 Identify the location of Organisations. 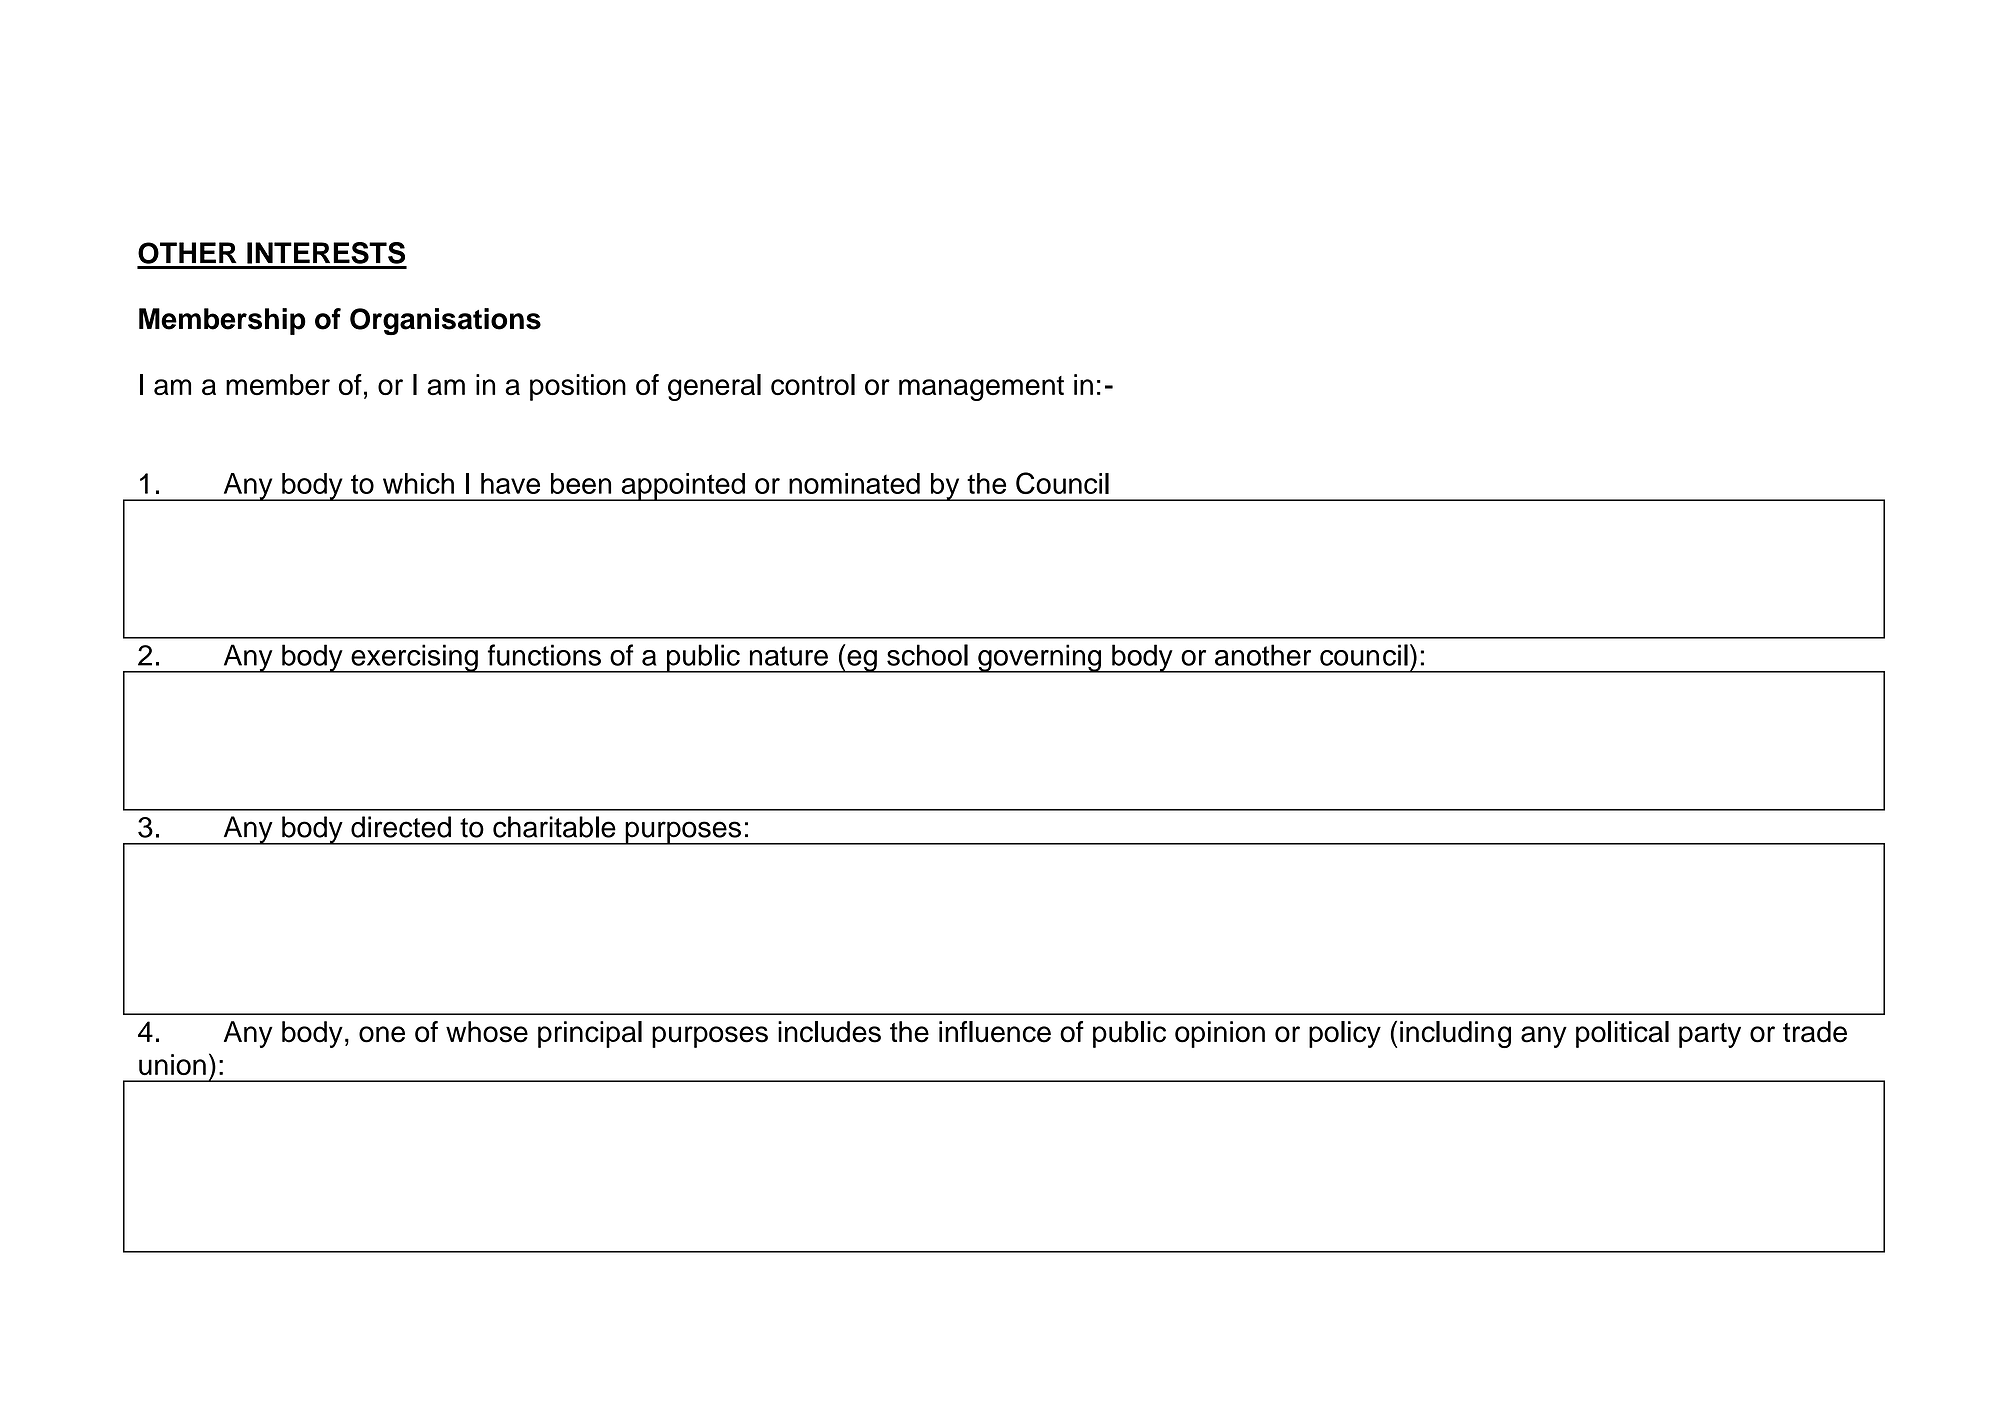
(445, 321).
